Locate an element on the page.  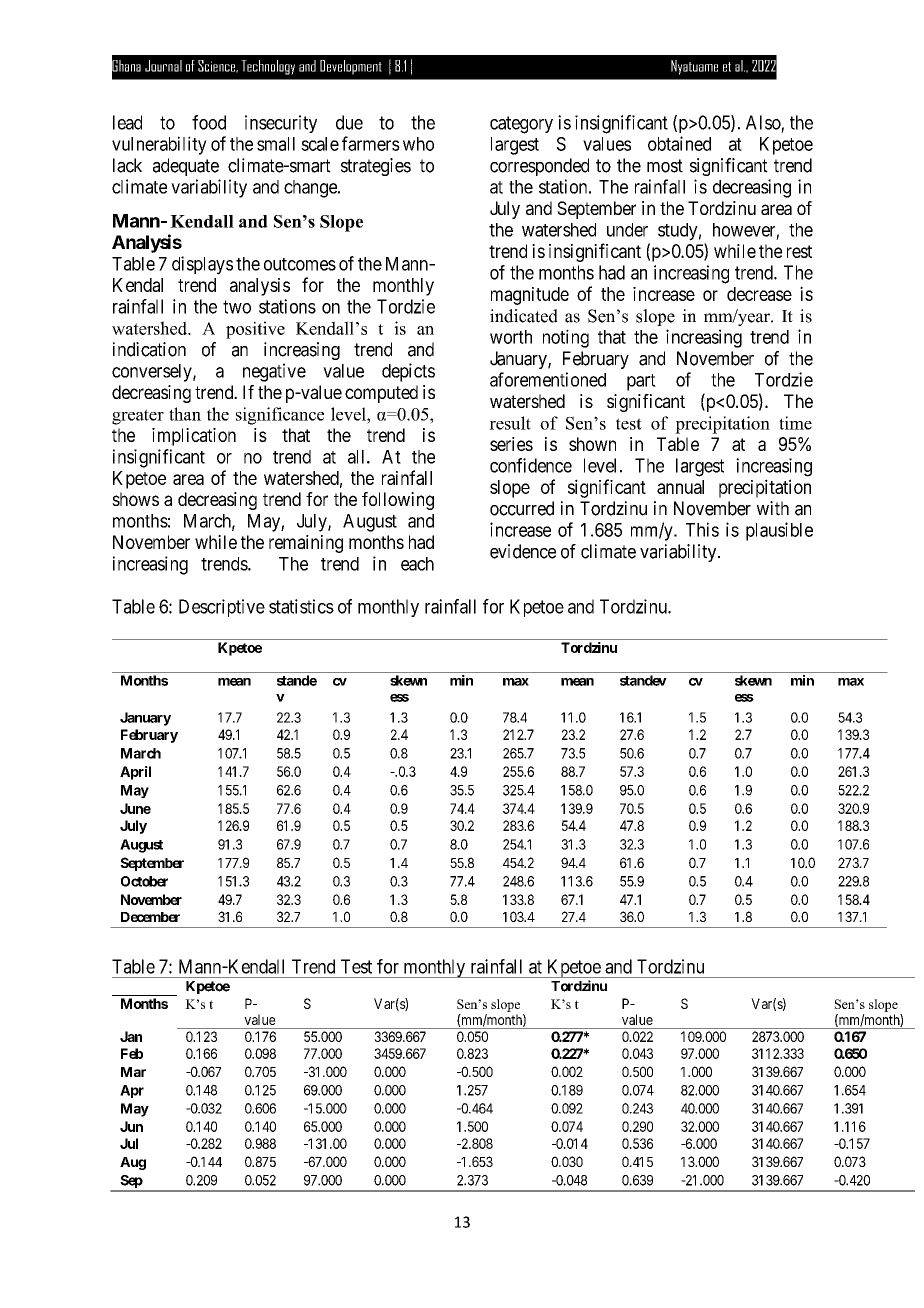
decrease is located at coordinates (759, 294).
